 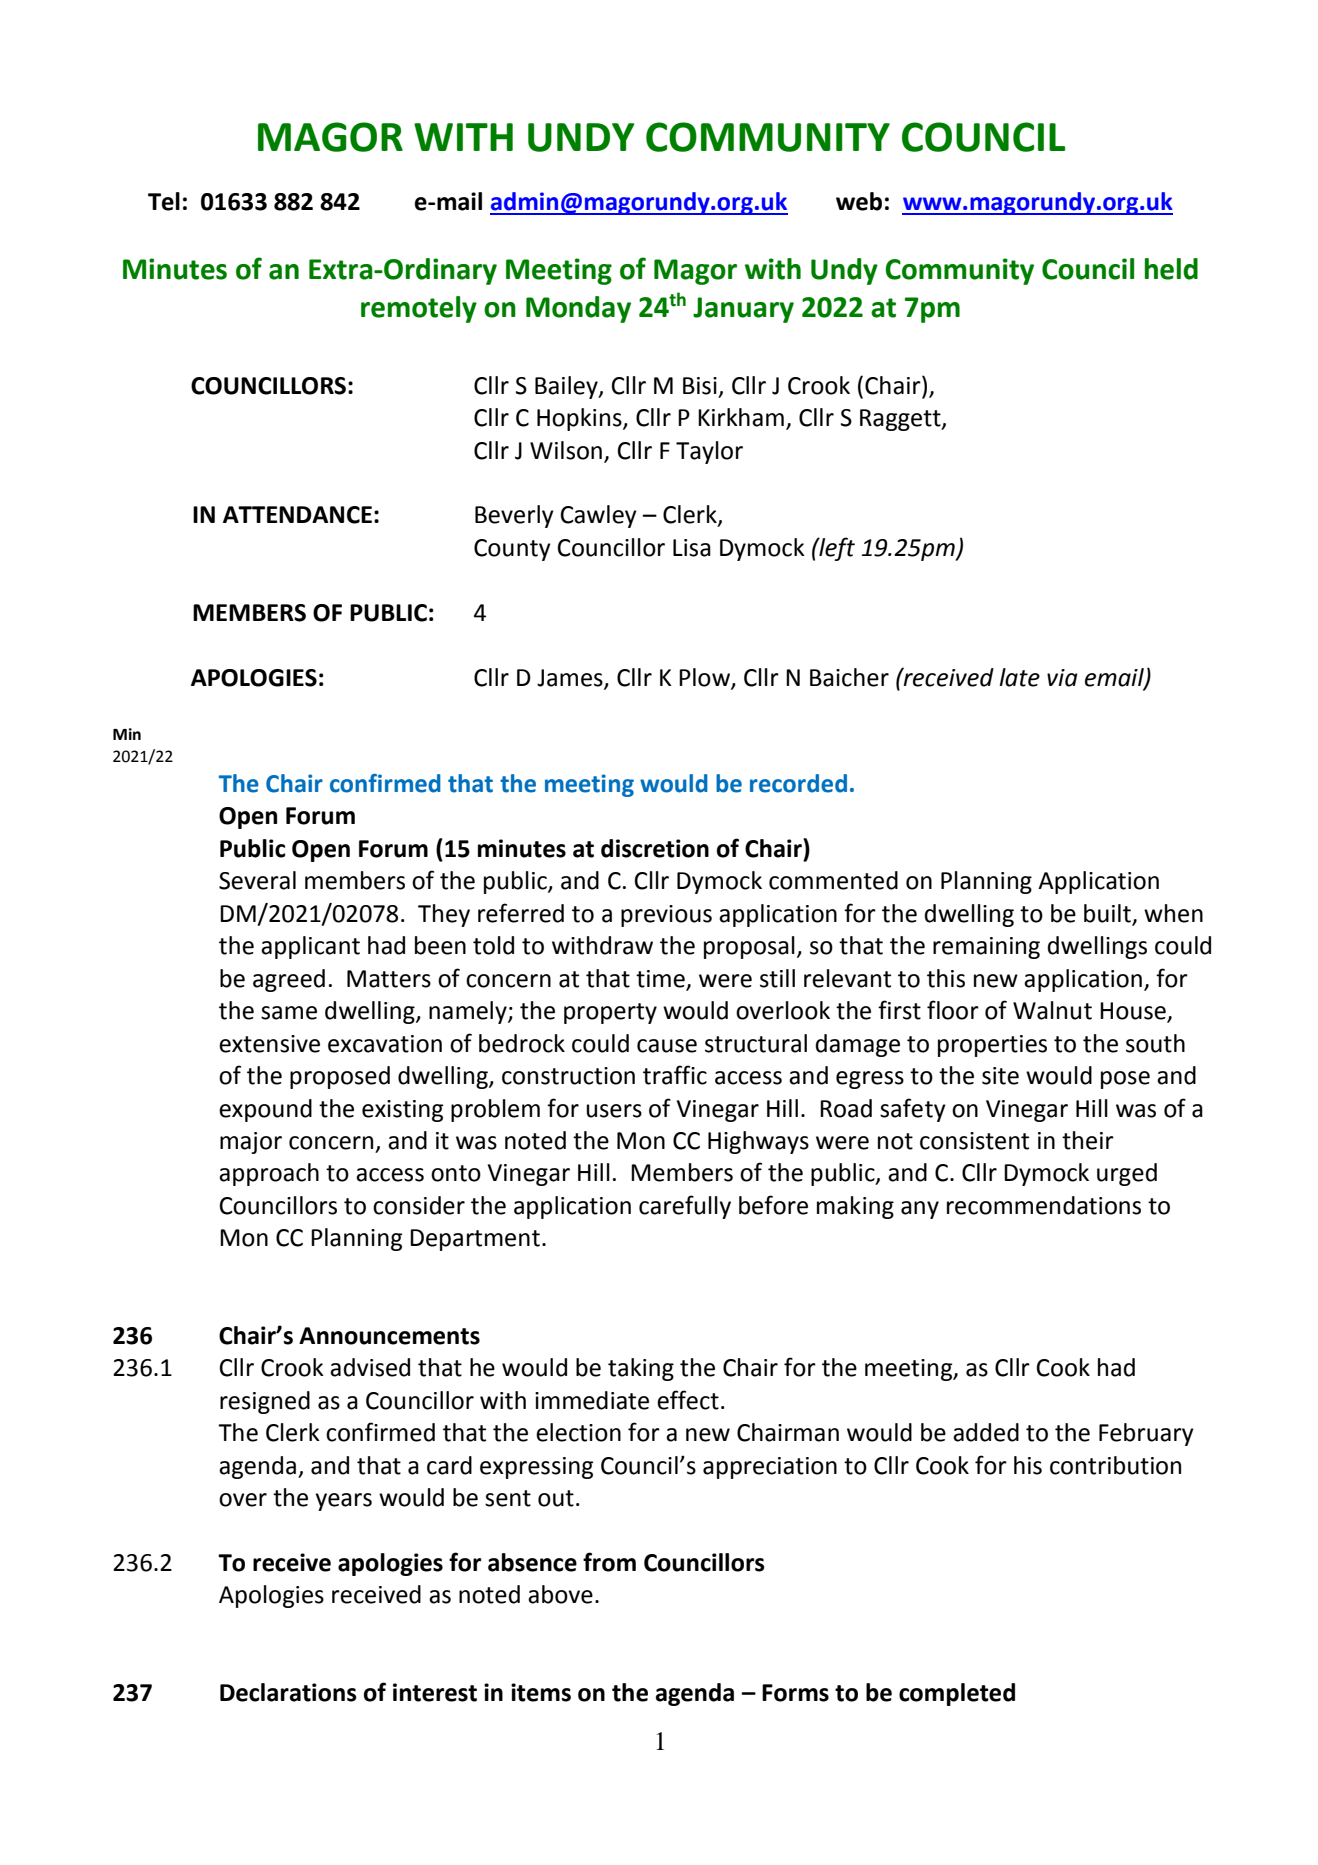 What do you see at coordinates (641, 1369) in the screenshot?
I see `taking` at bounding box center [641, 1369].
